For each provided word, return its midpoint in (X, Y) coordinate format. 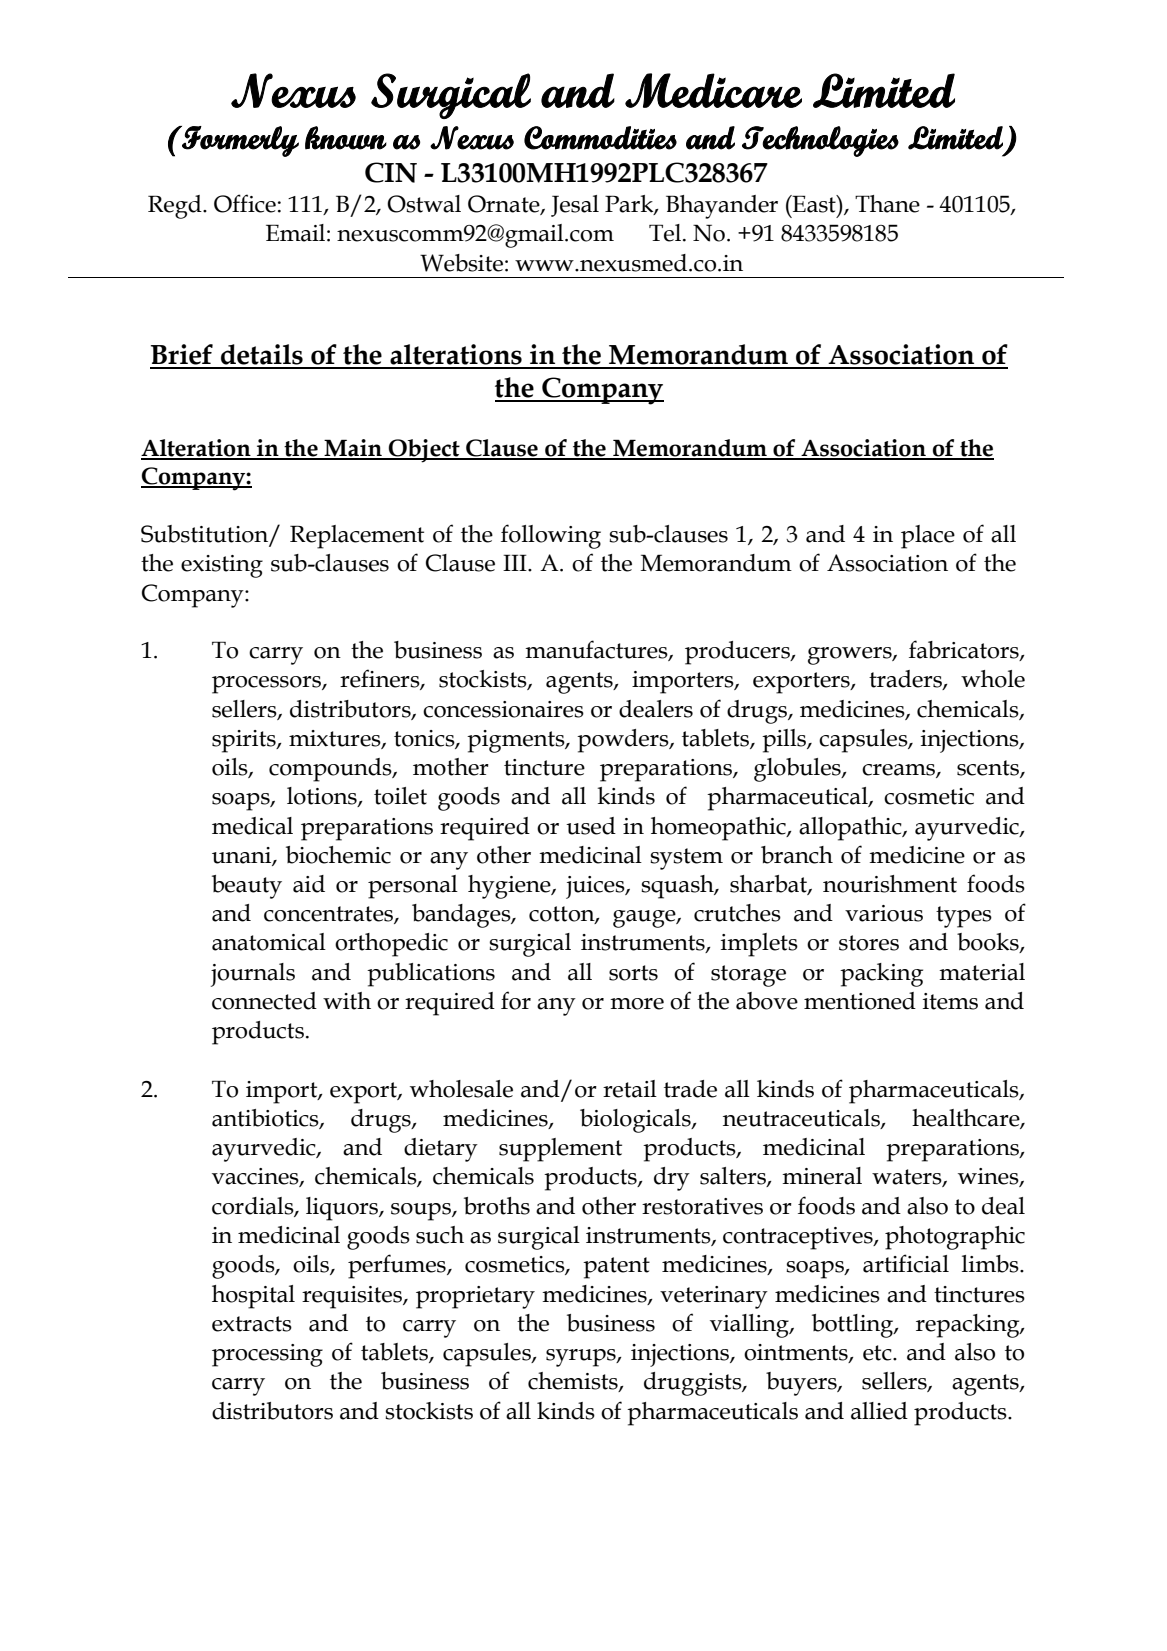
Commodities (600, 138)
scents (989, 769)
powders (624, 741)
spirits (245, 741)
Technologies (820, 141)
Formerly (239, 141)
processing (267, 1355)
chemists (574, 1382)
